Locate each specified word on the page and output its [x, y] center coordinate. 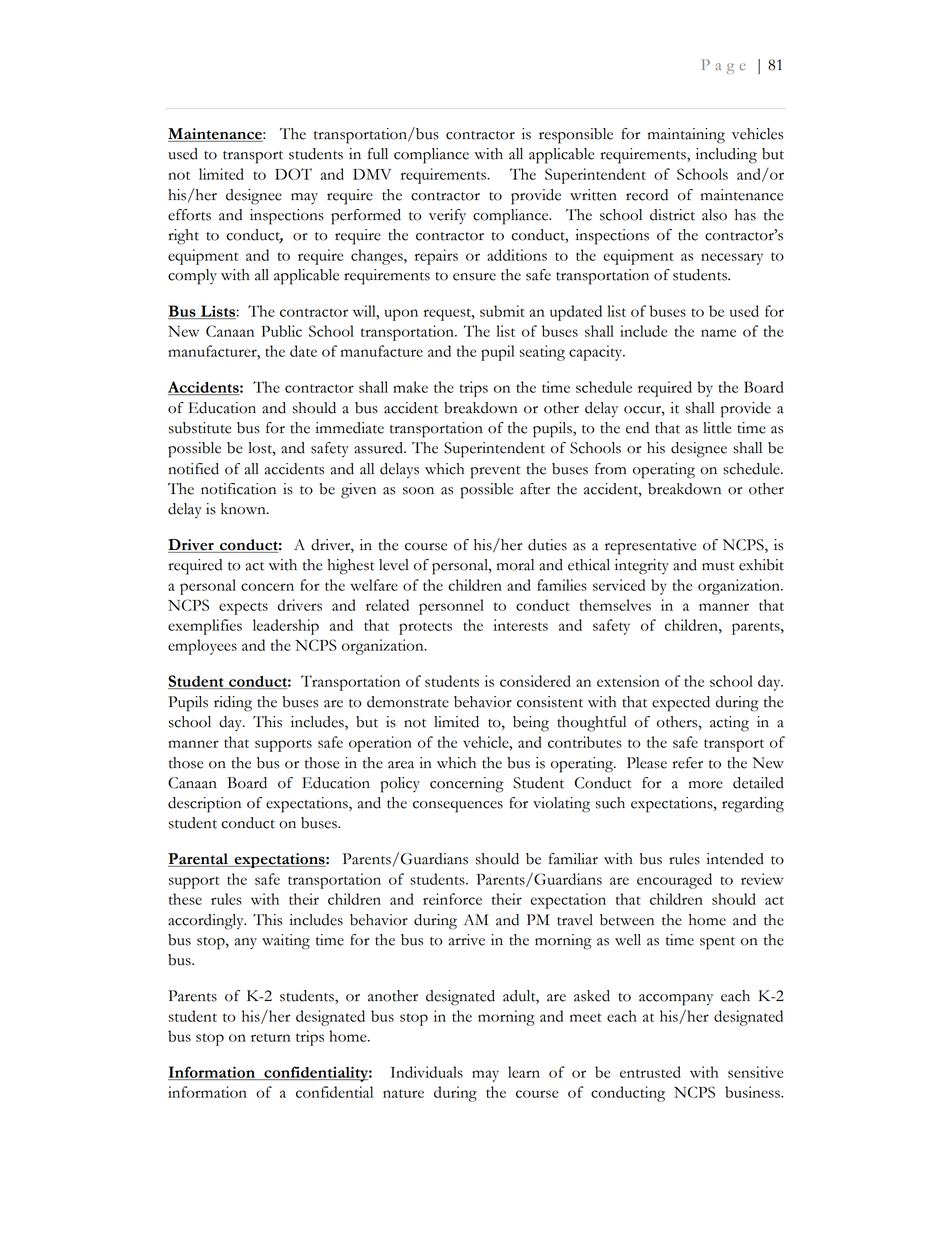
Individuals [427, 1072]
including [726, 156]
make [410, 387]
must [718, 566]
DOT [293, 174]
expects [243, 608]
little [717, 428]
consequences [458, 807]
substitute [200, 428]
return [271, 1037]
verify [447, 217]
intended [735, 859]
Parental [199, 860]
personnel [451, 607]
